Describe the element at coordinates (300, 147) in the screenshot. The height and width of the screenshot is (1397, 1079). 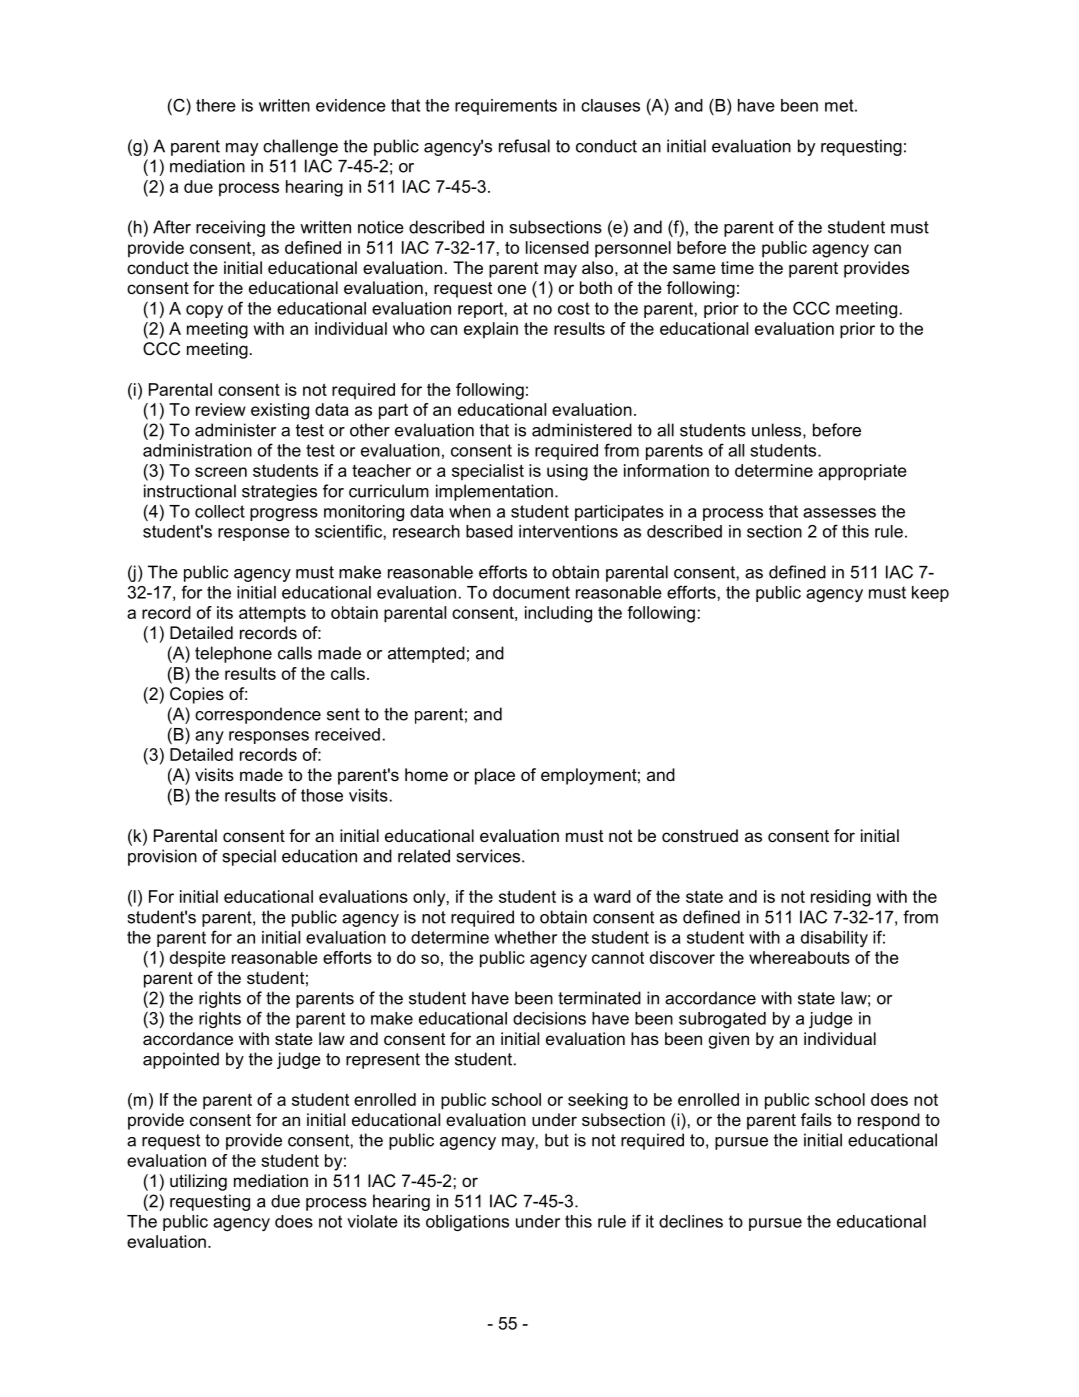
I see `challenge` at that location.
